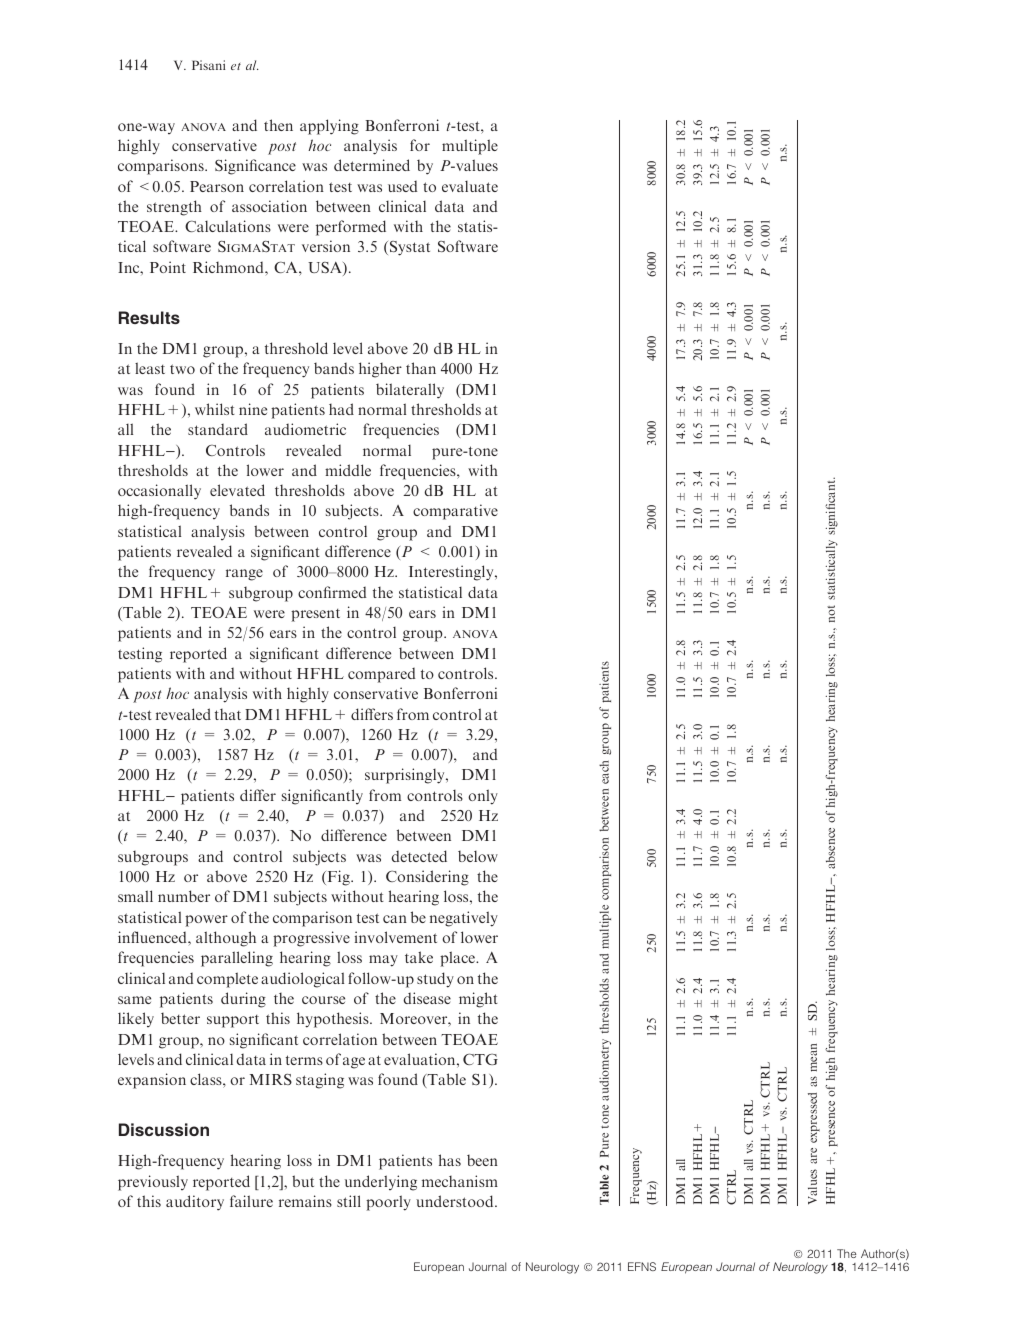 This screenshot has width=1011, height=1329. I want to click on applying, so click(329, 127).
